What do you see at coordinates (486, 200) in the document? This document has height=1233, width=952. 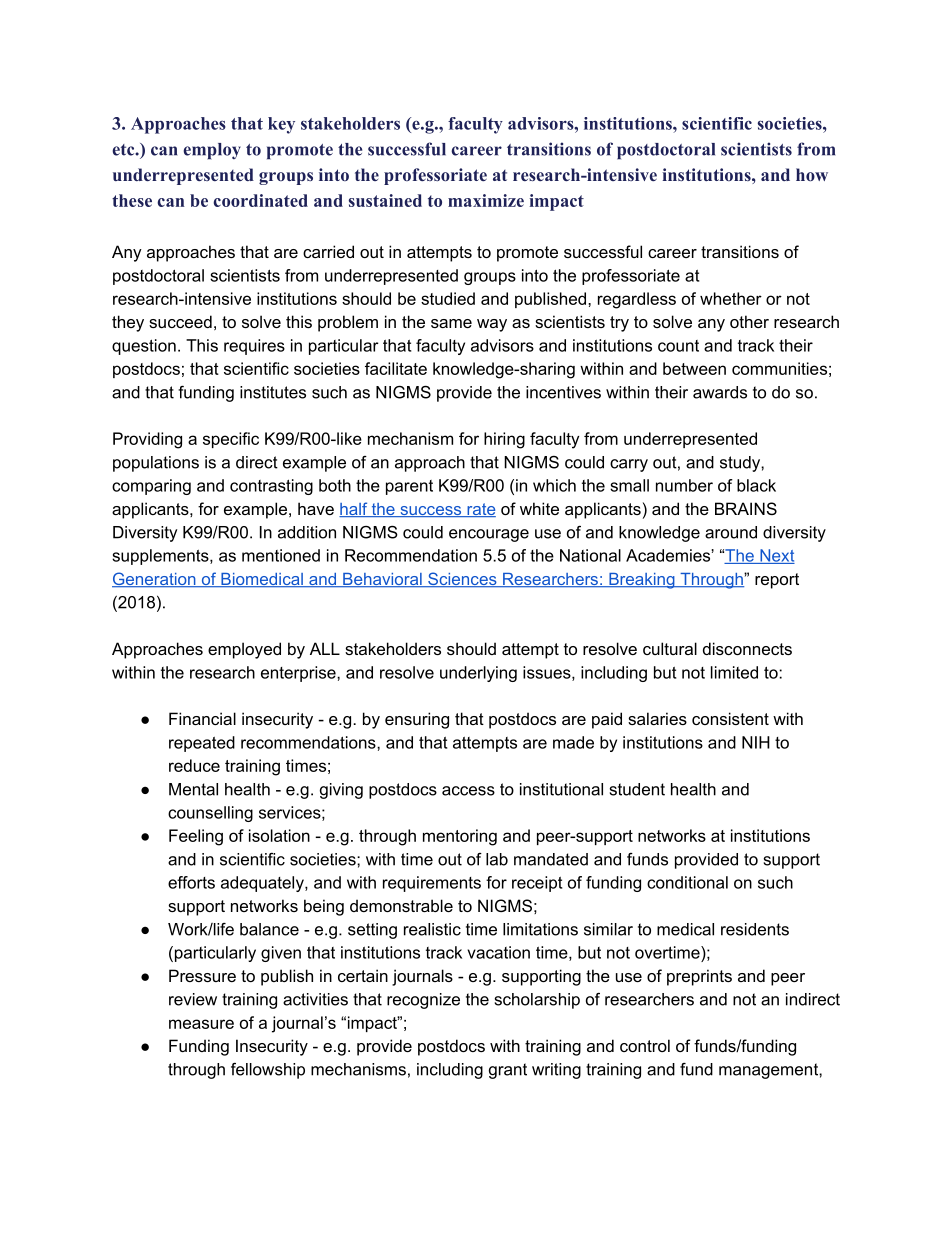 I see `maximize` at bounding box center [486, 200].
